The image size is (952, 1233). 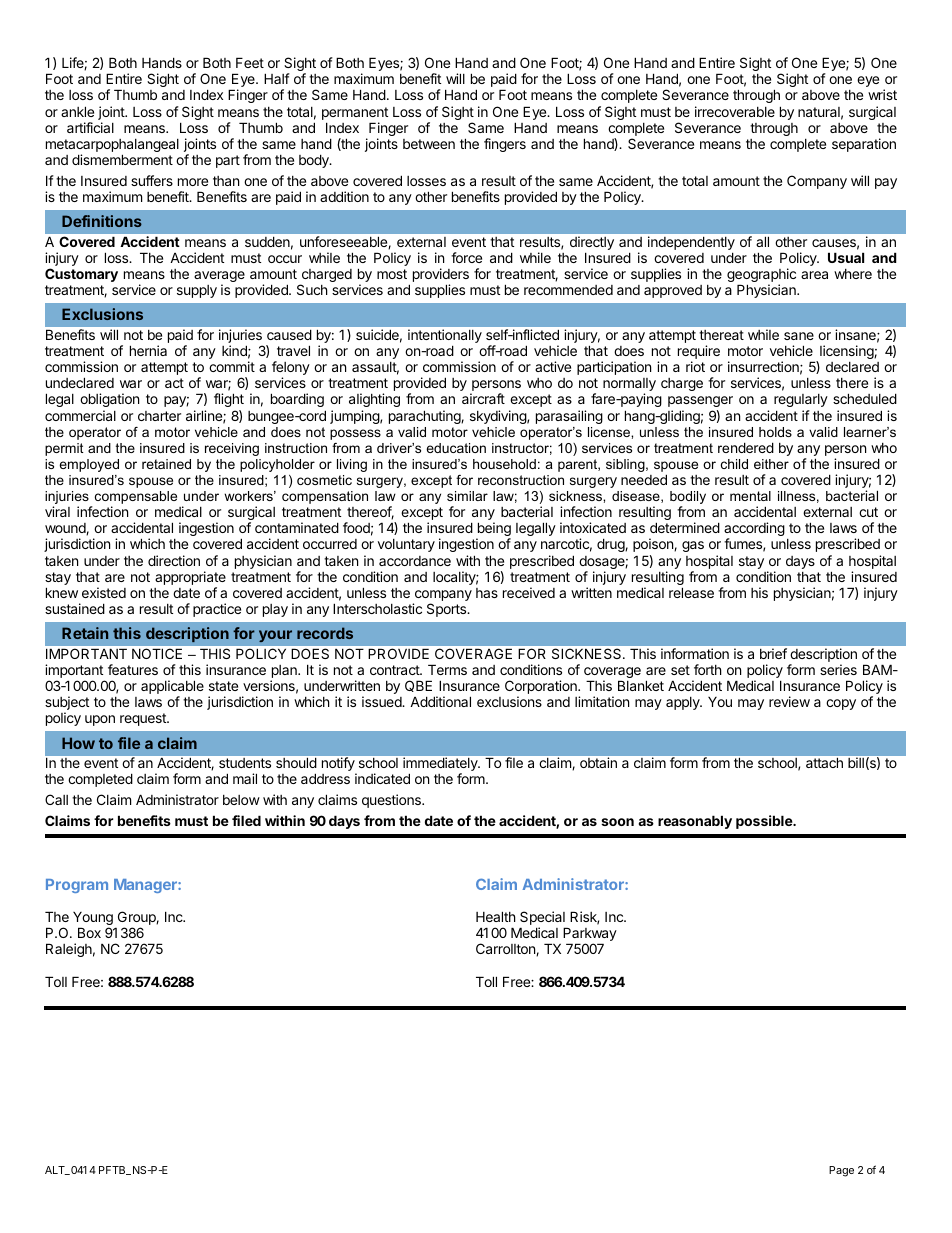 I want to click on Box, so click(x=89, y=932).
